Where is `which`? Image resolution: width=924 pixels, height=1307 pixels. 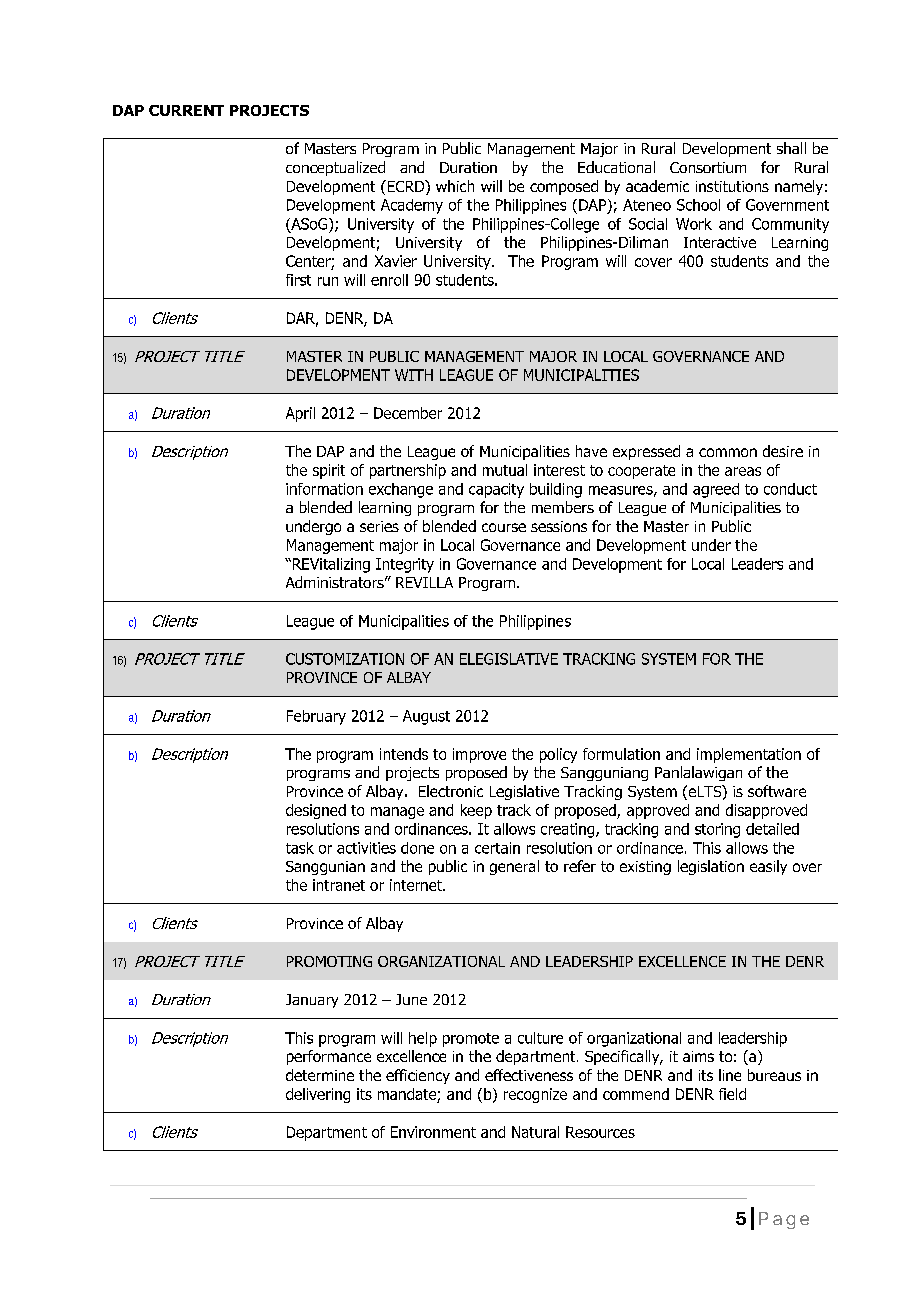 which is located at coordinates (455, 186).
